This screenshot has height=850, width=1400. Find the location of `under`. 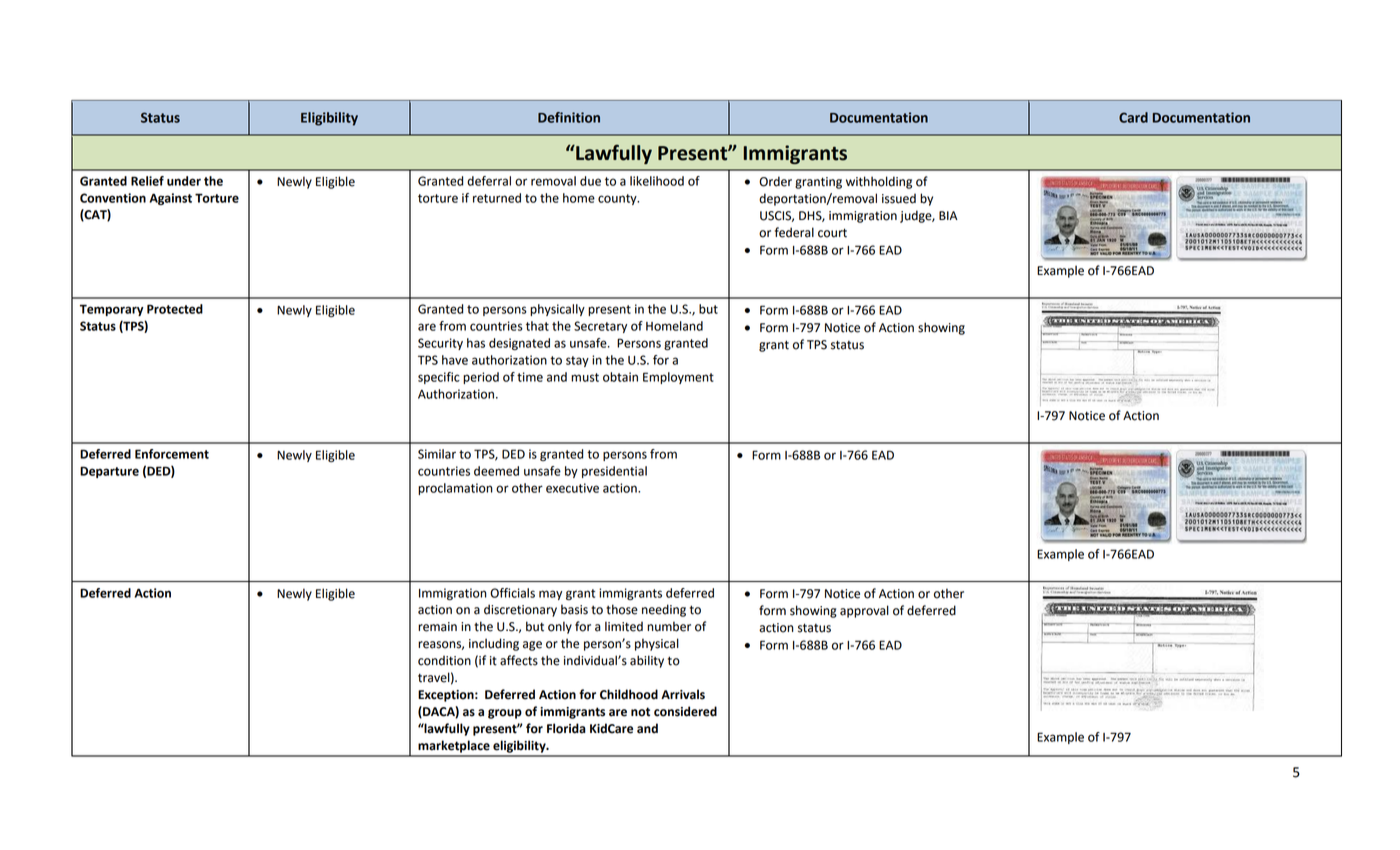

under is located at coordinates (184, 181).
